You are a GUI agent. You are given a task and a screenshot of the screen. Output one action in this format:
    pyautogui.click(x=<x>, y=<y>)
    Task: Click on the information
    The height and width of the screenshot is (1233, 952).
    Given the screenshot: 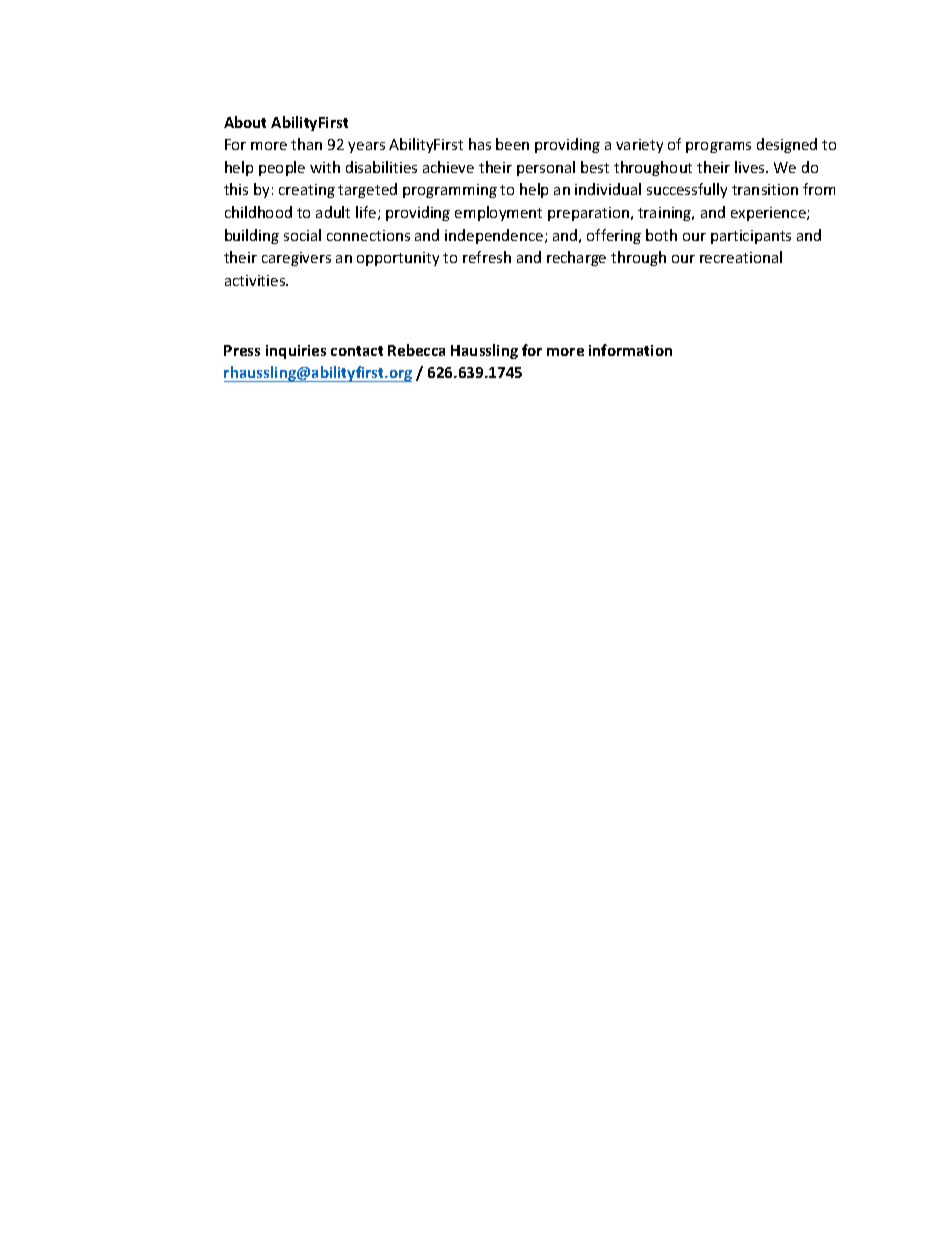 What is the action you would take?
    pyautogui.click(x=630, y=350)
